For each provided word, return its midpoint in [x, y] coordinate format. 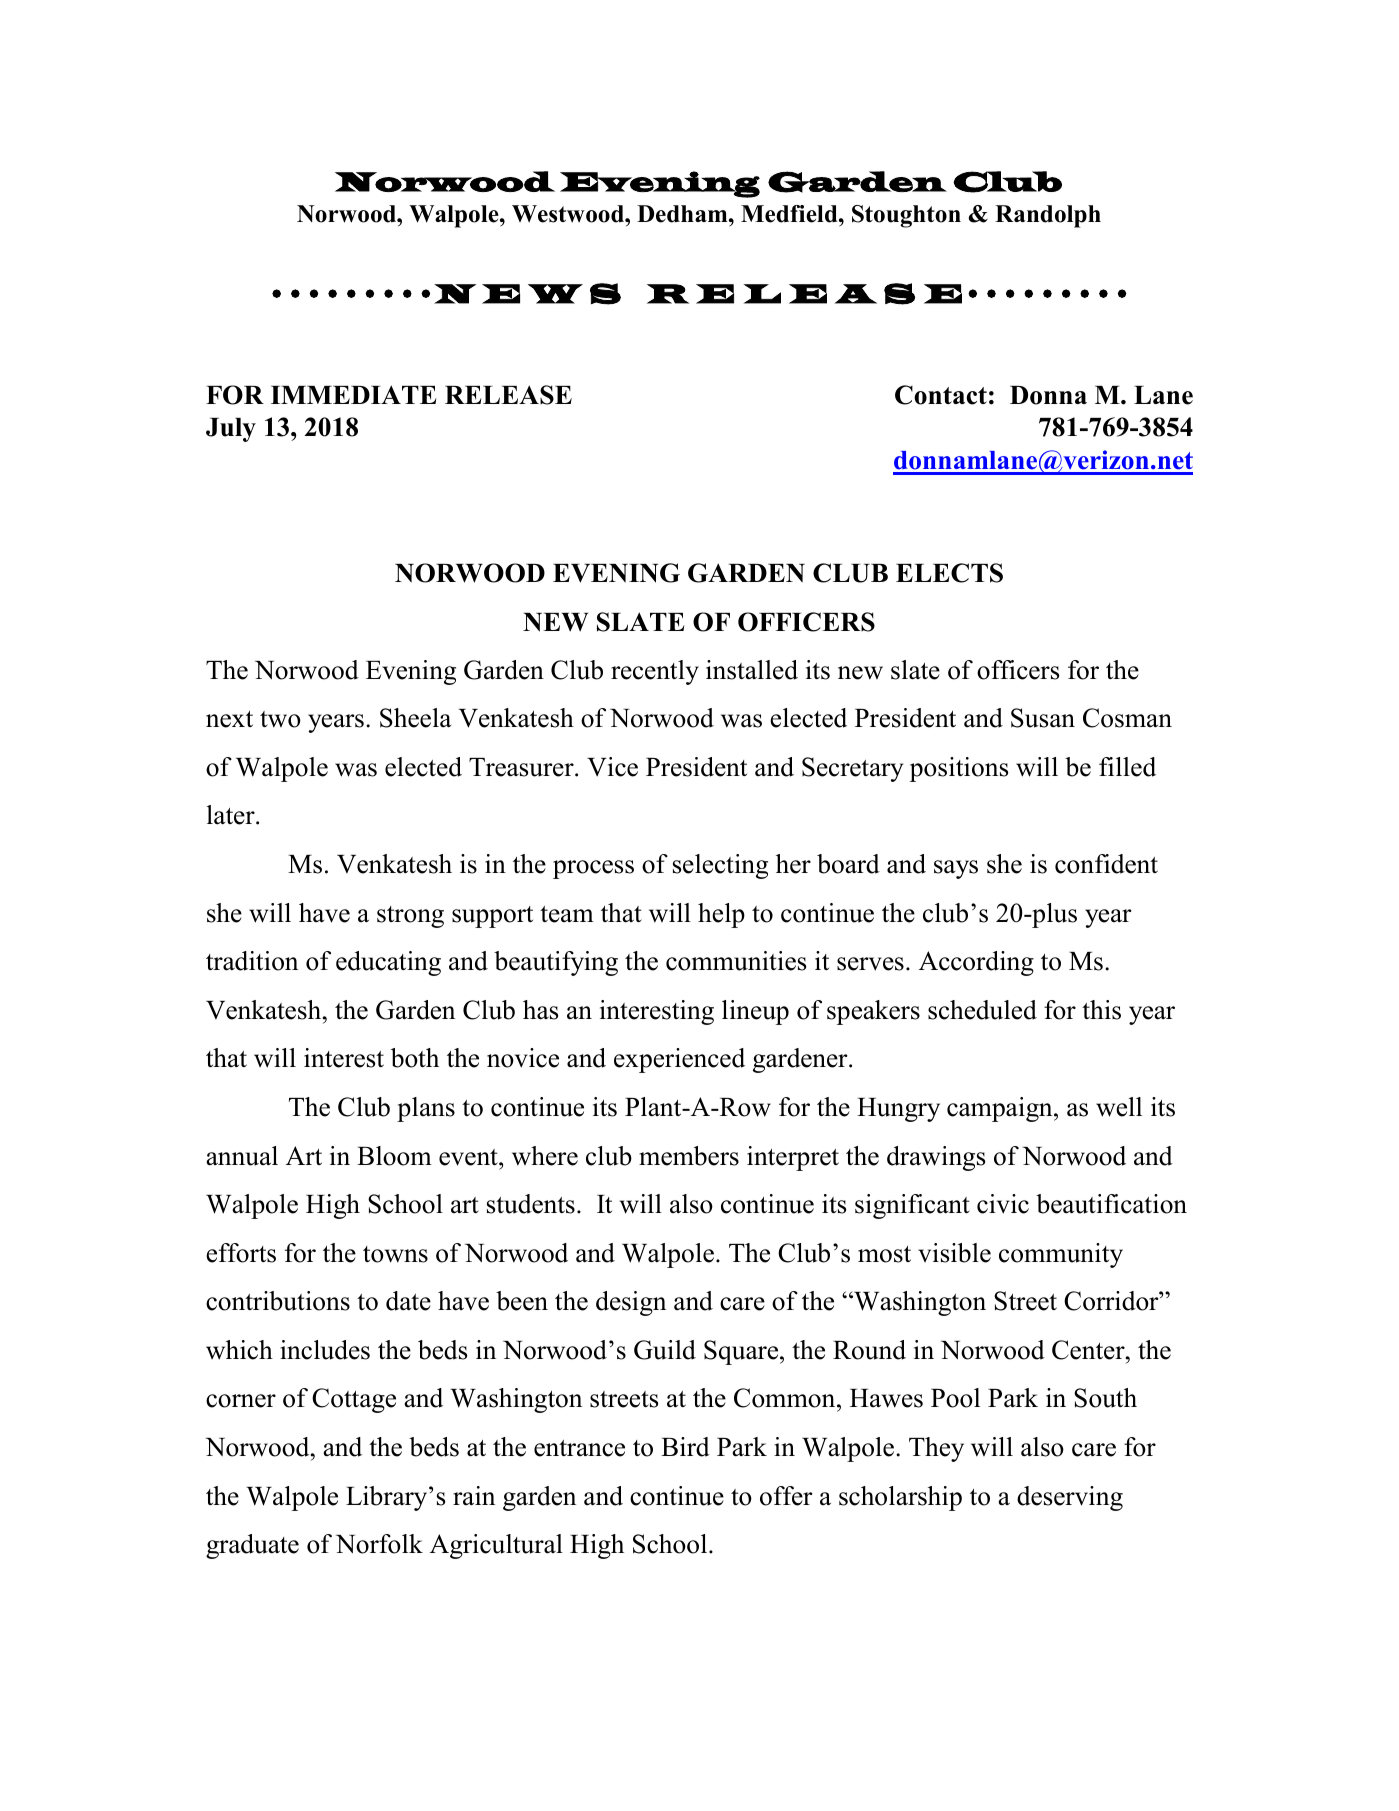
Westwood [569, 214]
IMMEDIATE [354, 394]
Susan [1043, 718]
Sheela [415, 718]
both [415, 1058]
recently [655, 672]
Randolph [1048, 216]
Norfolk [379, 1544]
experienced [679, 1060]
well [1119, 1107]
